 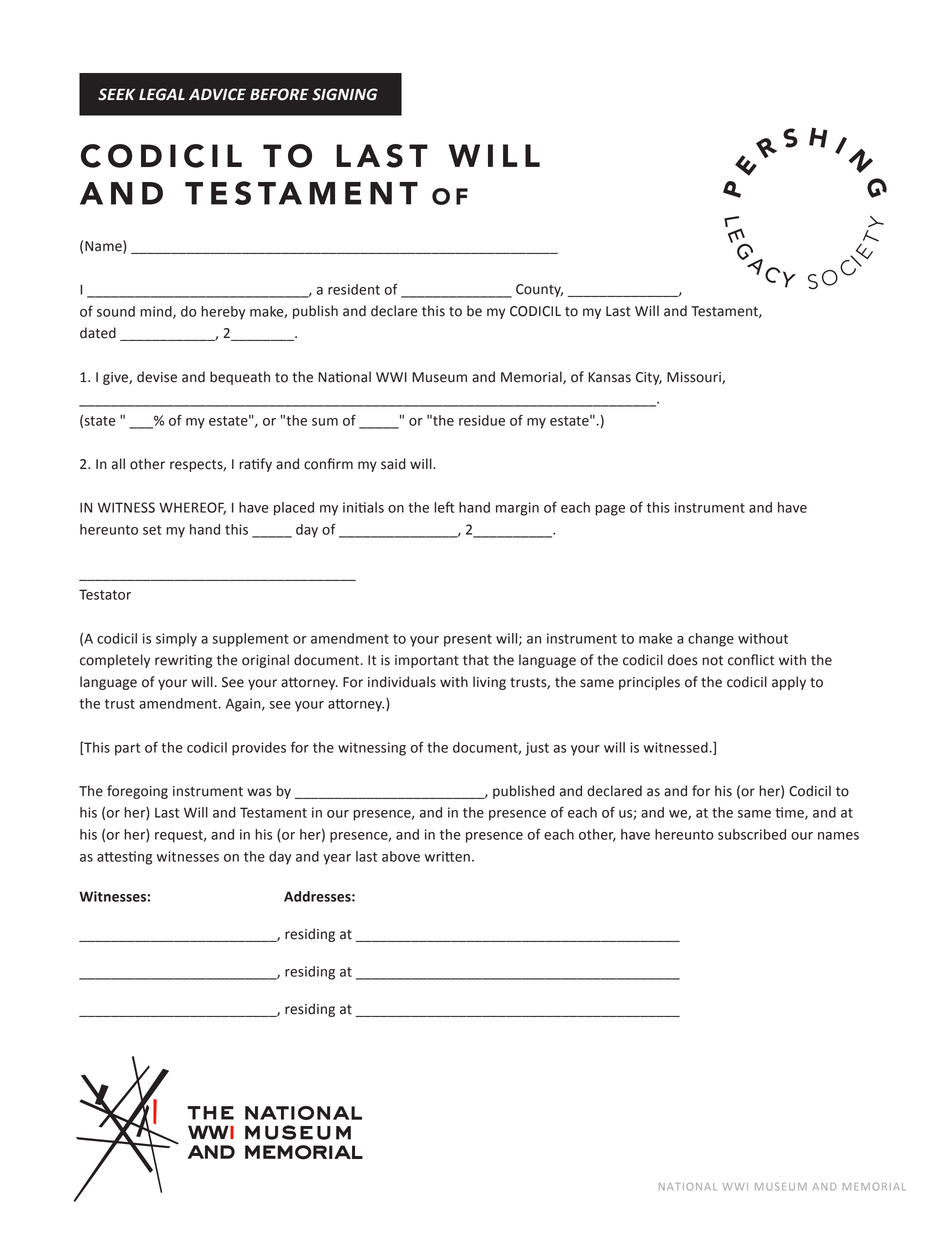 I want to click on SIGNING, so click(x=345, y=94).
